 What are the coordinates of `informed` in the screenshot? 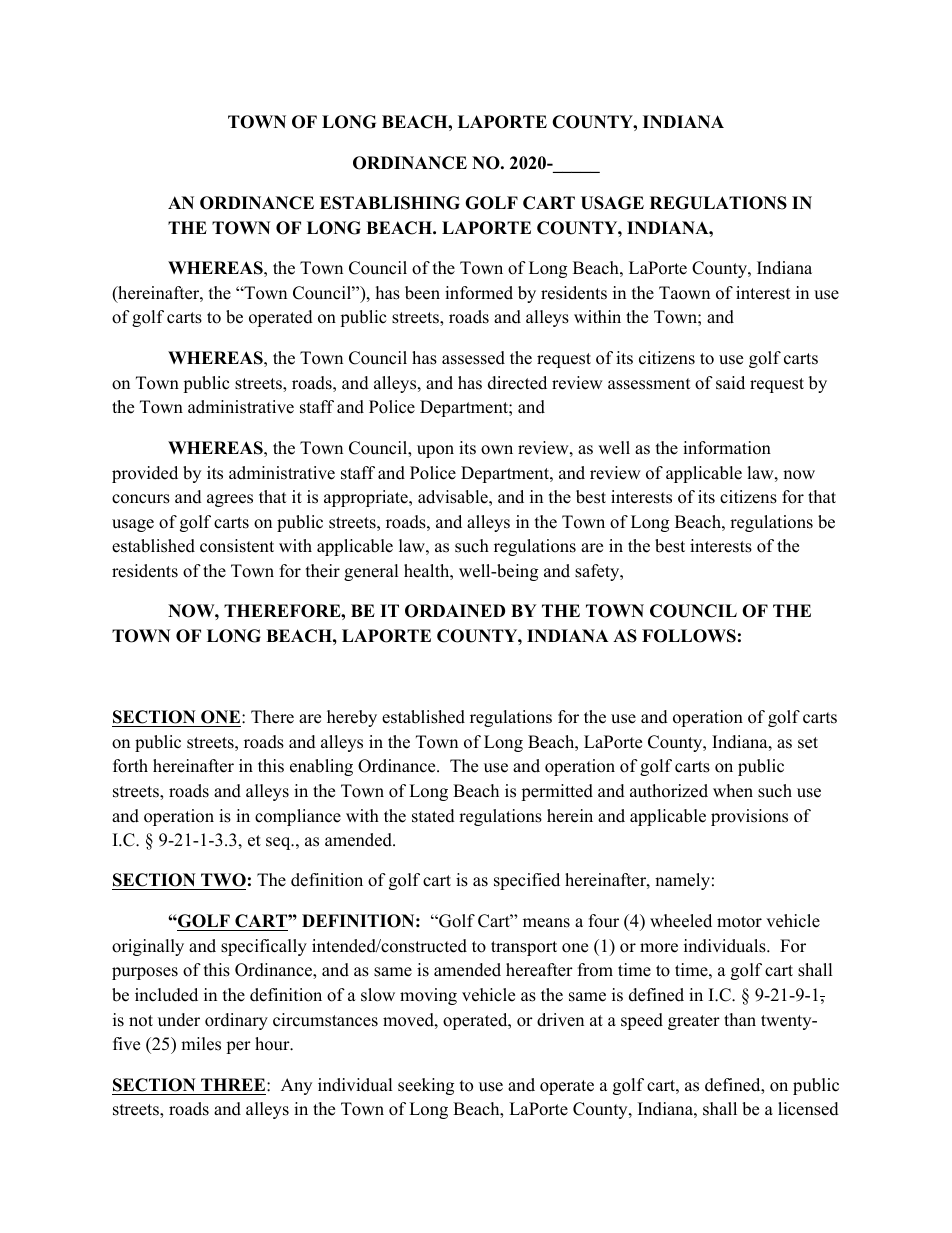 It's located at (479, 293).
